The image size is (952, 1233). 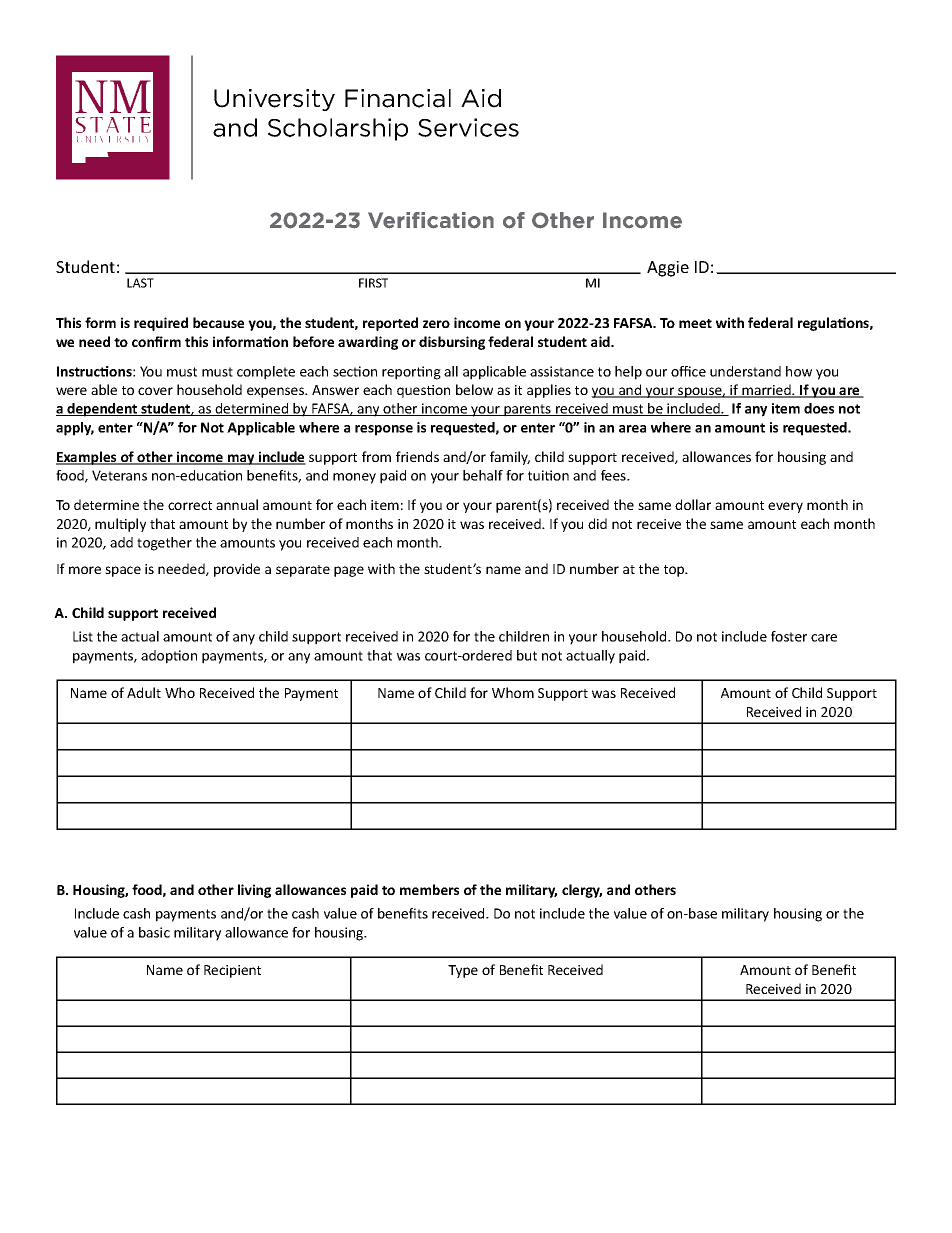 What do you see at coordinates (483, 475) in the screenshot?
I see `behalf` at bounding box center [483, 475].
